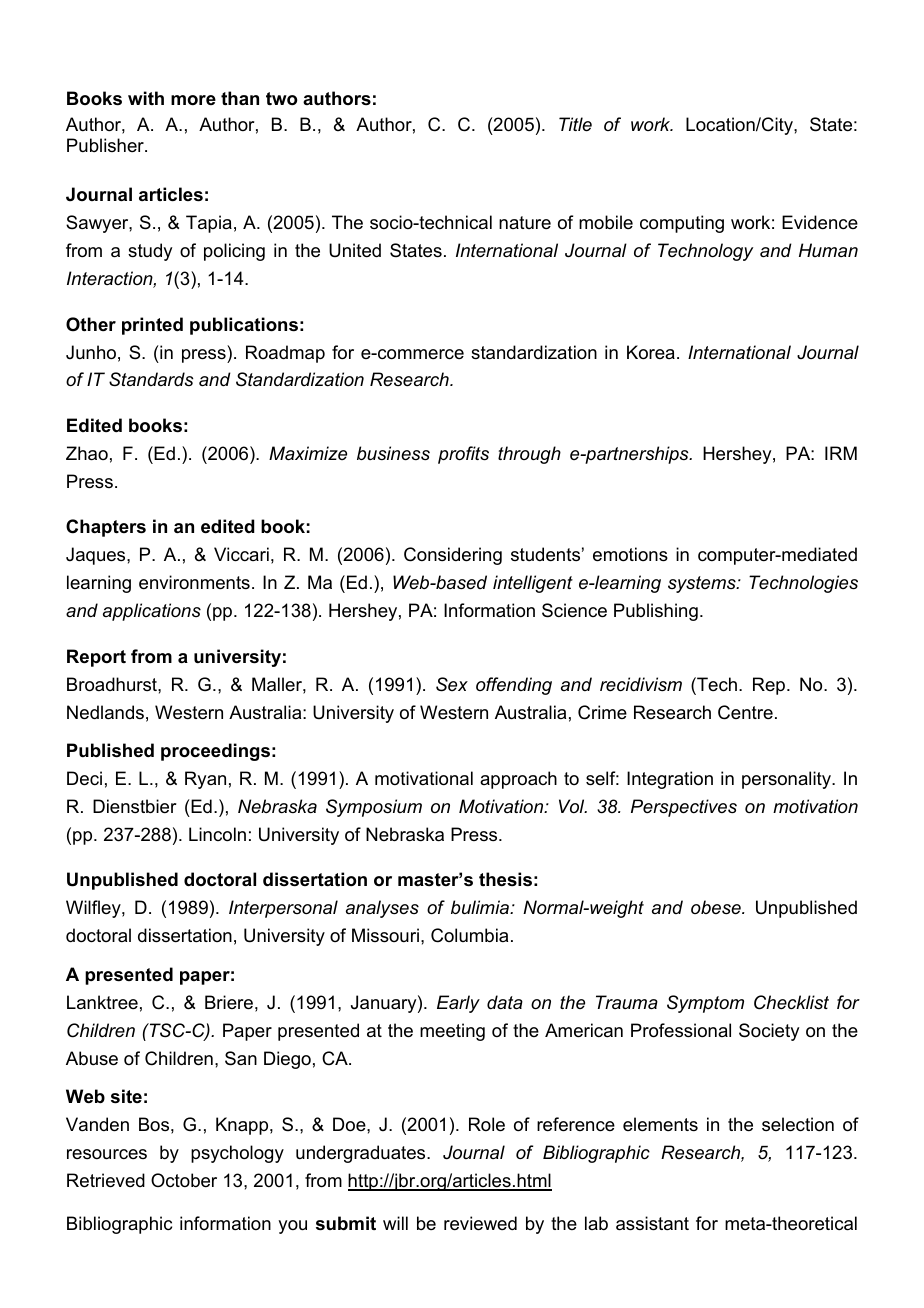 The height and width of the document is (1308, 924). I want to click on Lincoln, so click(217, 834).
